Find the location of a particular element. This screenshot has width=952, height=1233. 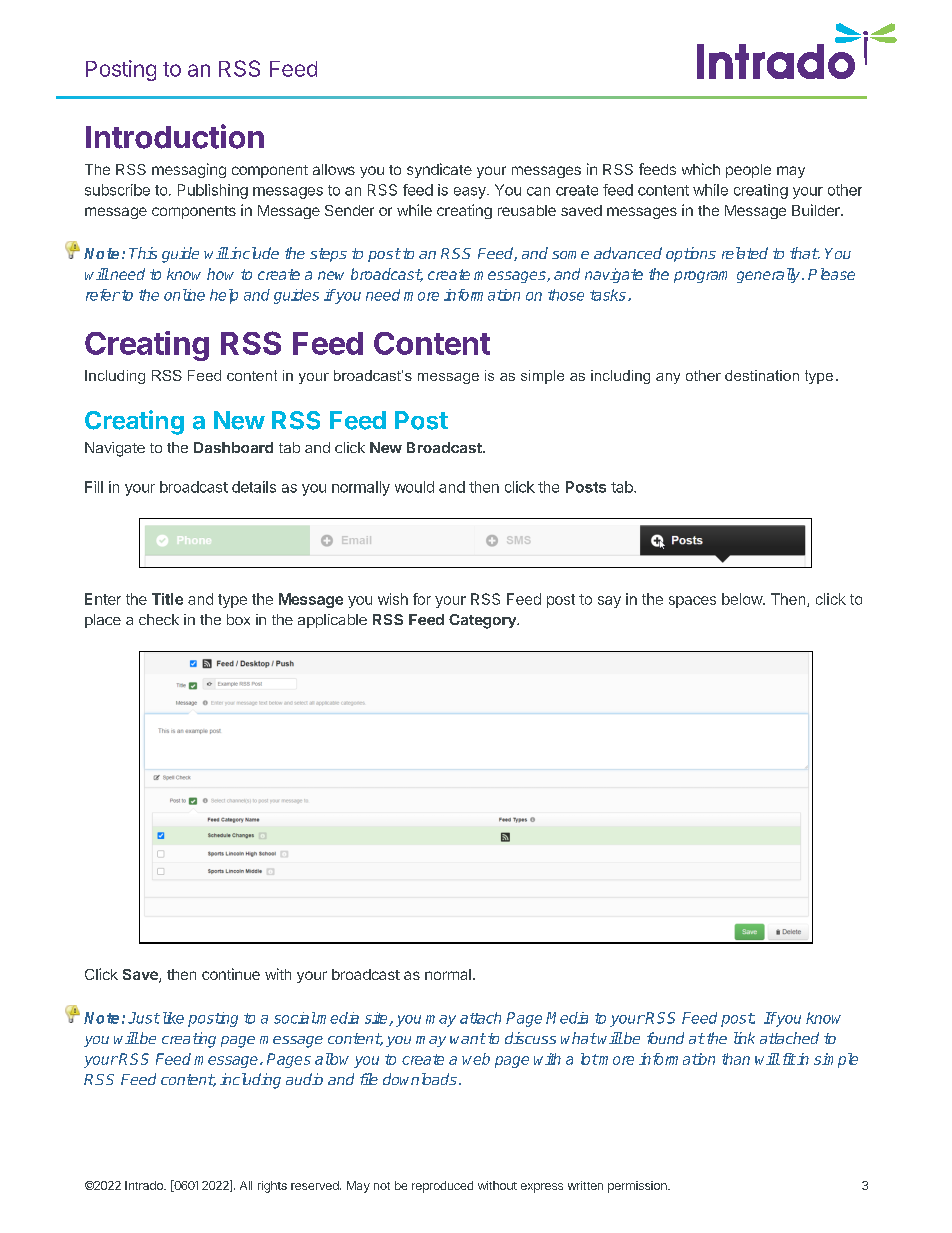

people is located at coordinates (748, 171).
